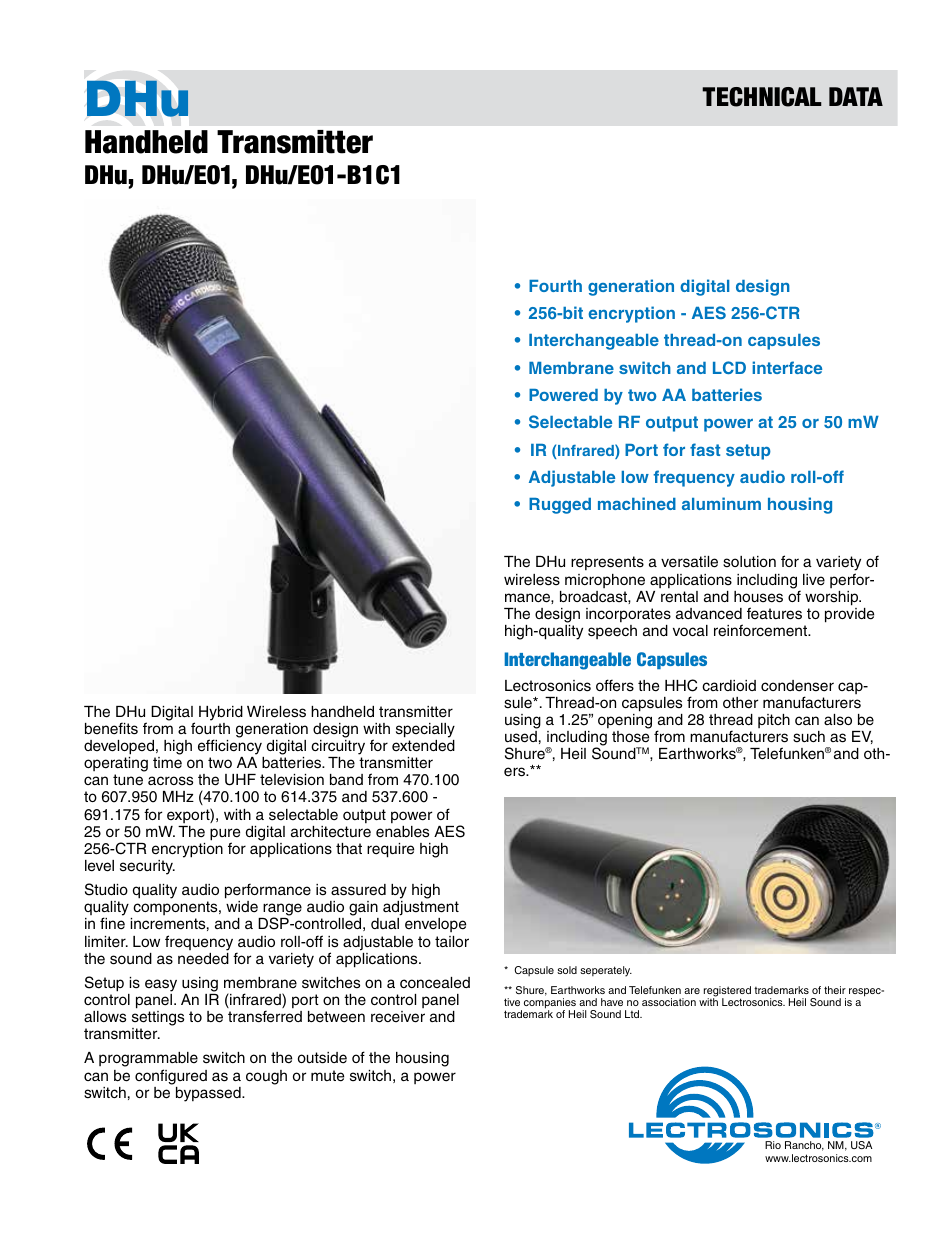 This document has height=1233, width=952. I want to click on DATA, so click(856, 96).
